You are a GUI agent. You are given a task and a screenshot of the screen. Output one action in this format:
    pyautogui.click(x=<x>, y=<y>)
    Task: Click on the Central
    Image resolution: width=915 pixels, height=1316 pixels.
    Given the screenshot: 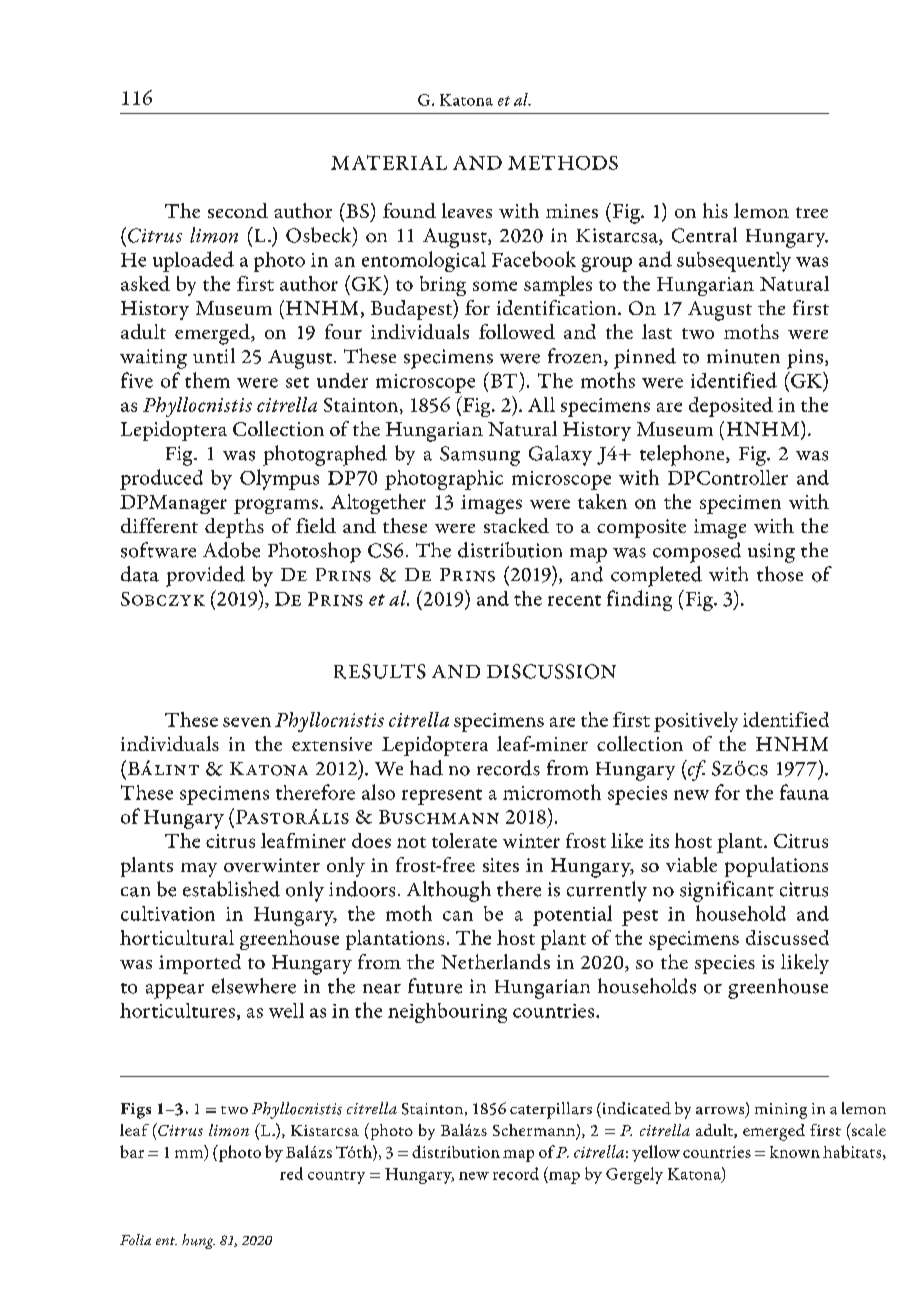 What is the action you would take?
    pyautogui.click(x=704, y=235)
